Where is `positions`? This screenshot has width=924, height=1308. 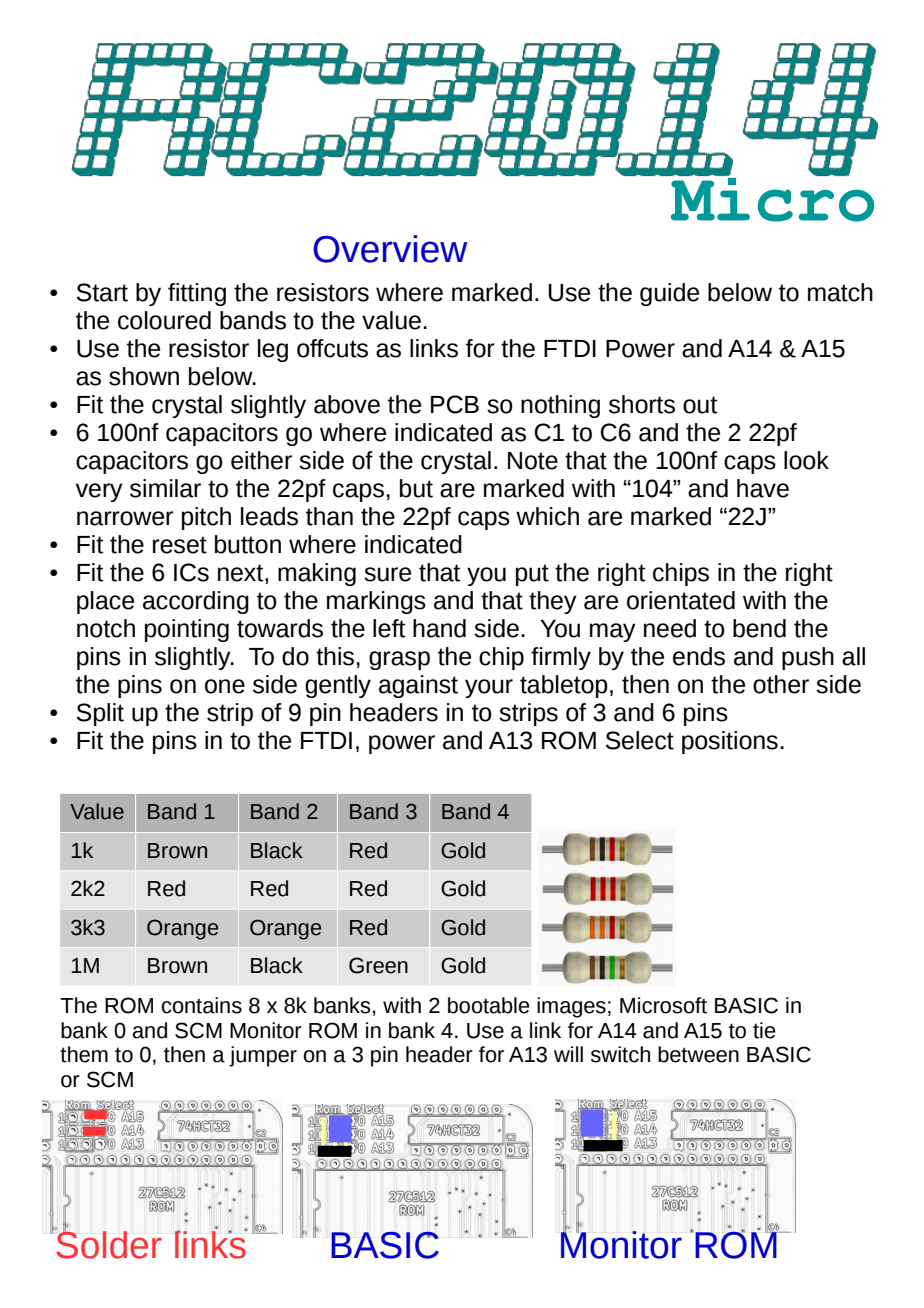
positions is located at coordinates (730, 742).
